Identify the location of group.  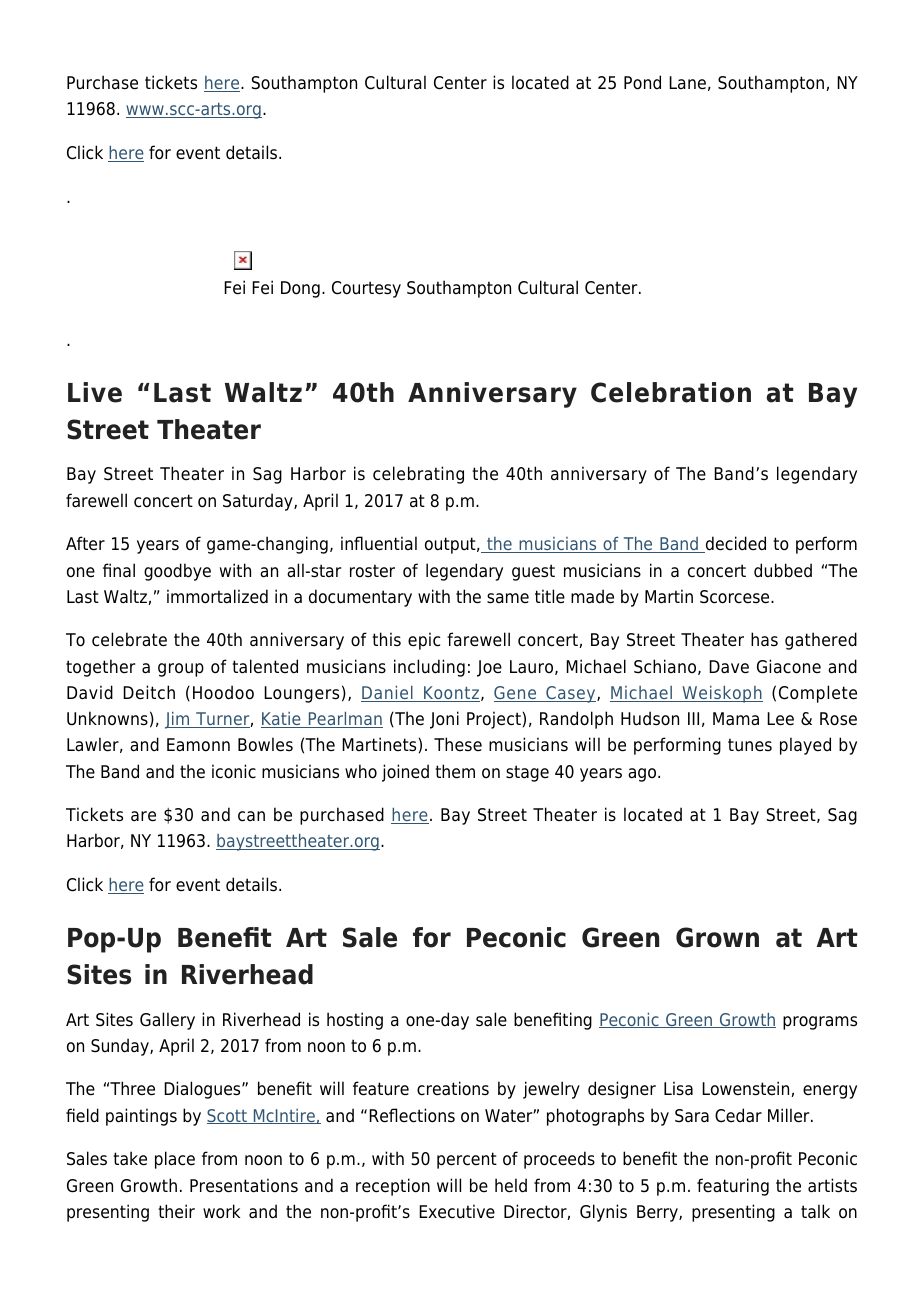
(181, 670).
